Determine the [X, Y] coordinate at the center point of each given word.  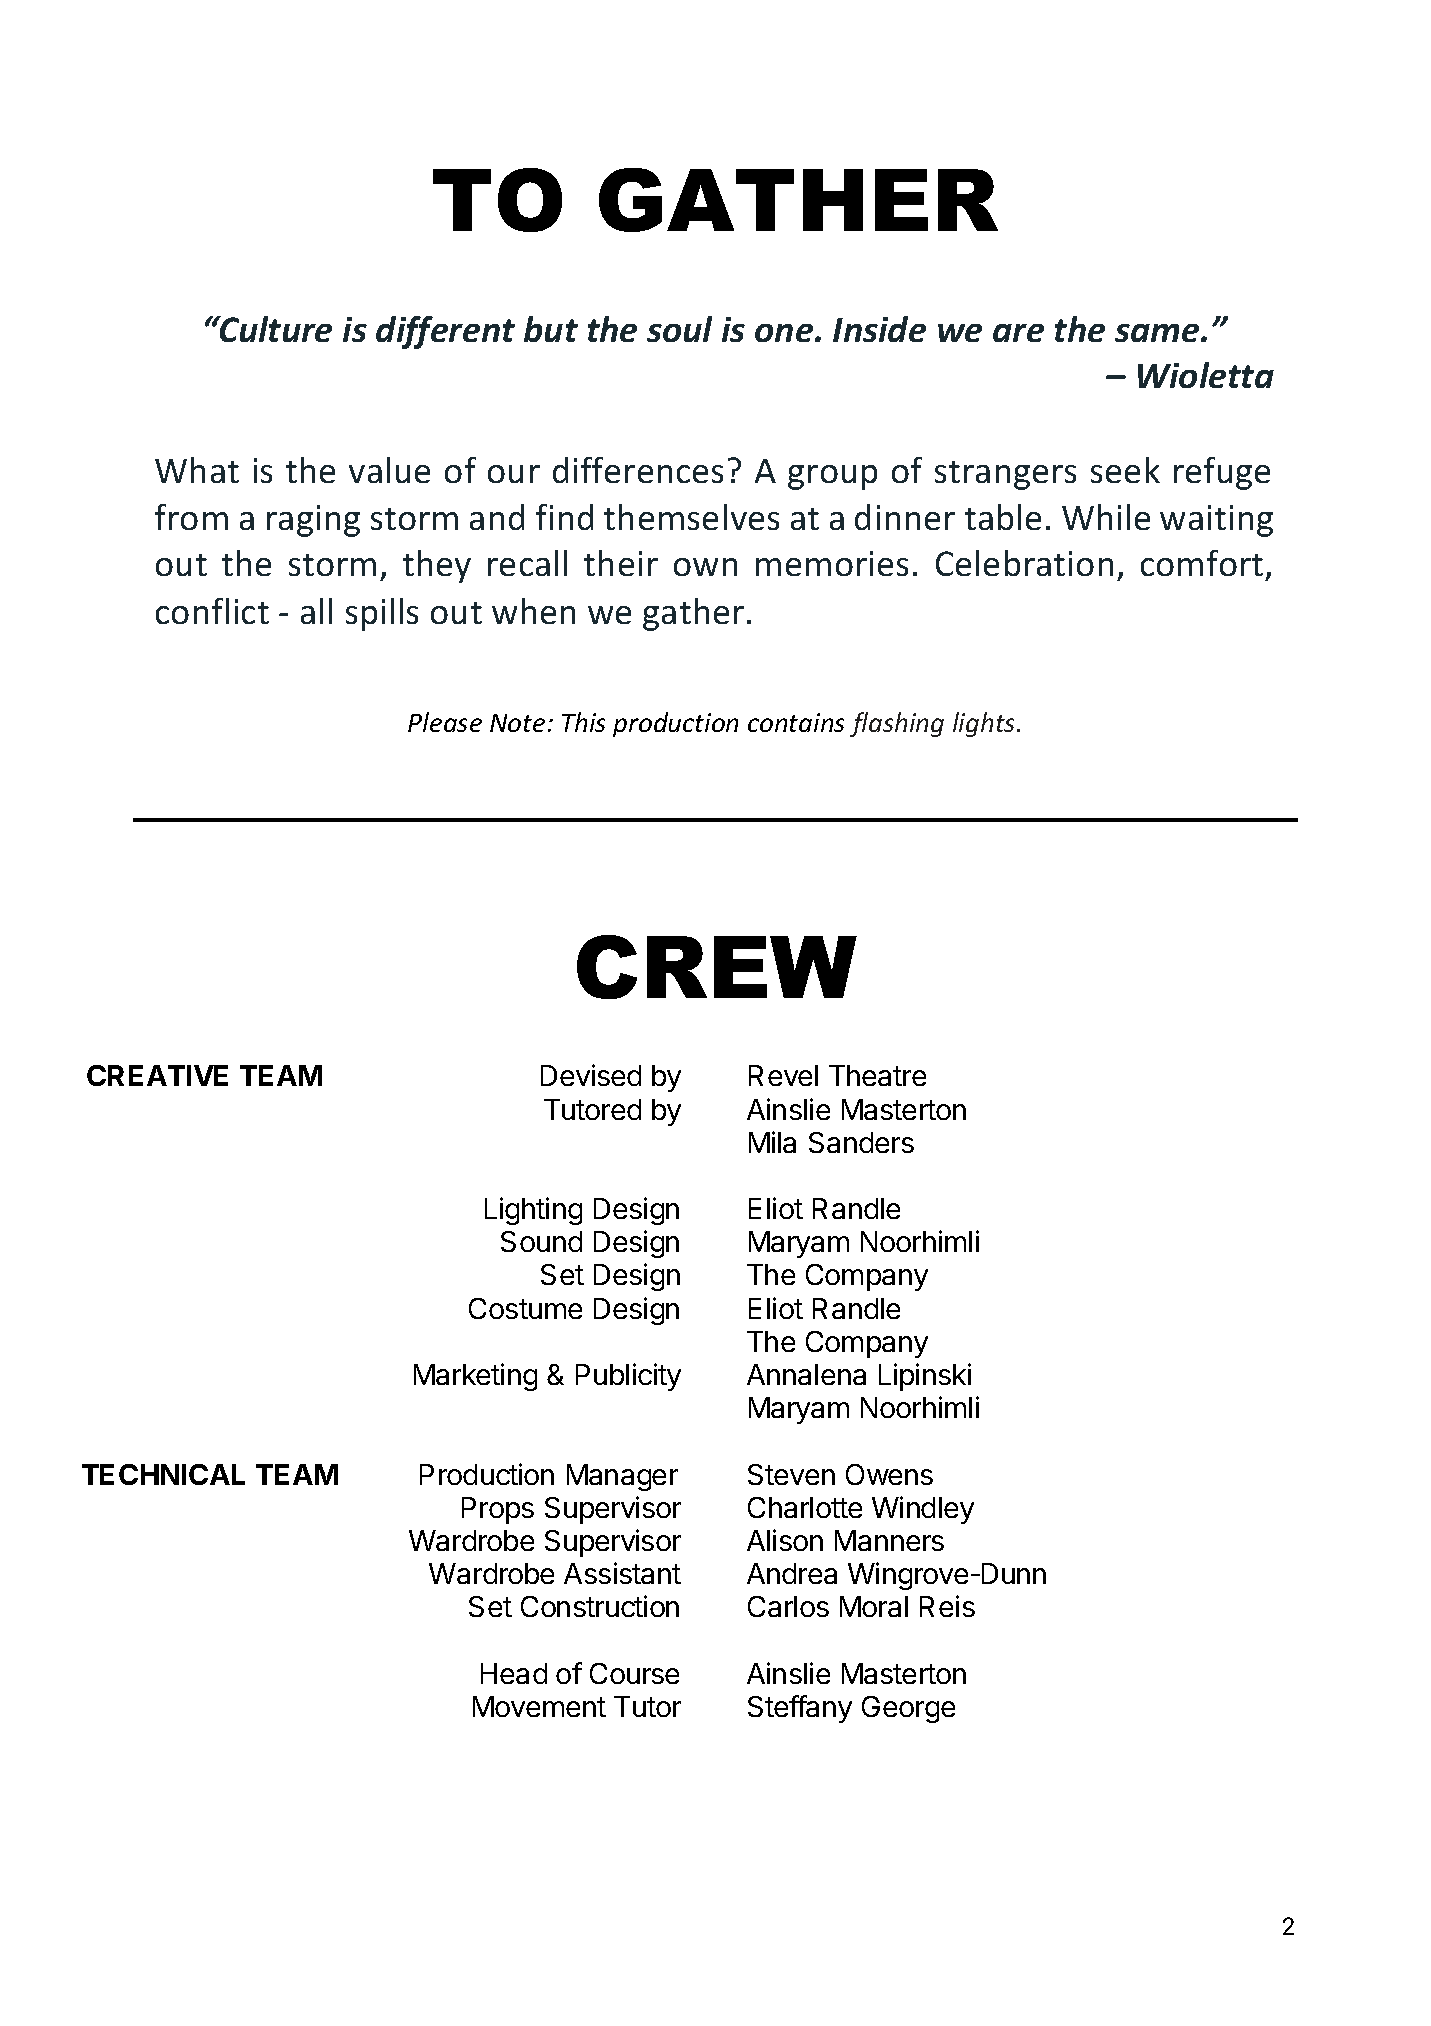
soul [679, 329]
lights [985, 724]
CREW [717, 967]
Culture [275, 329]
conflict [212, 611]
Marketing [475, 1377]
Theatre [877, 1075]
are [1018, 333]
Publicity [628, 1377]
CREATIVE [157, 1075]
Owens [889, 1474]
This [583, 722]
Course [634, 1673]
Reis [947, 1606]
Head [514, 1673]
